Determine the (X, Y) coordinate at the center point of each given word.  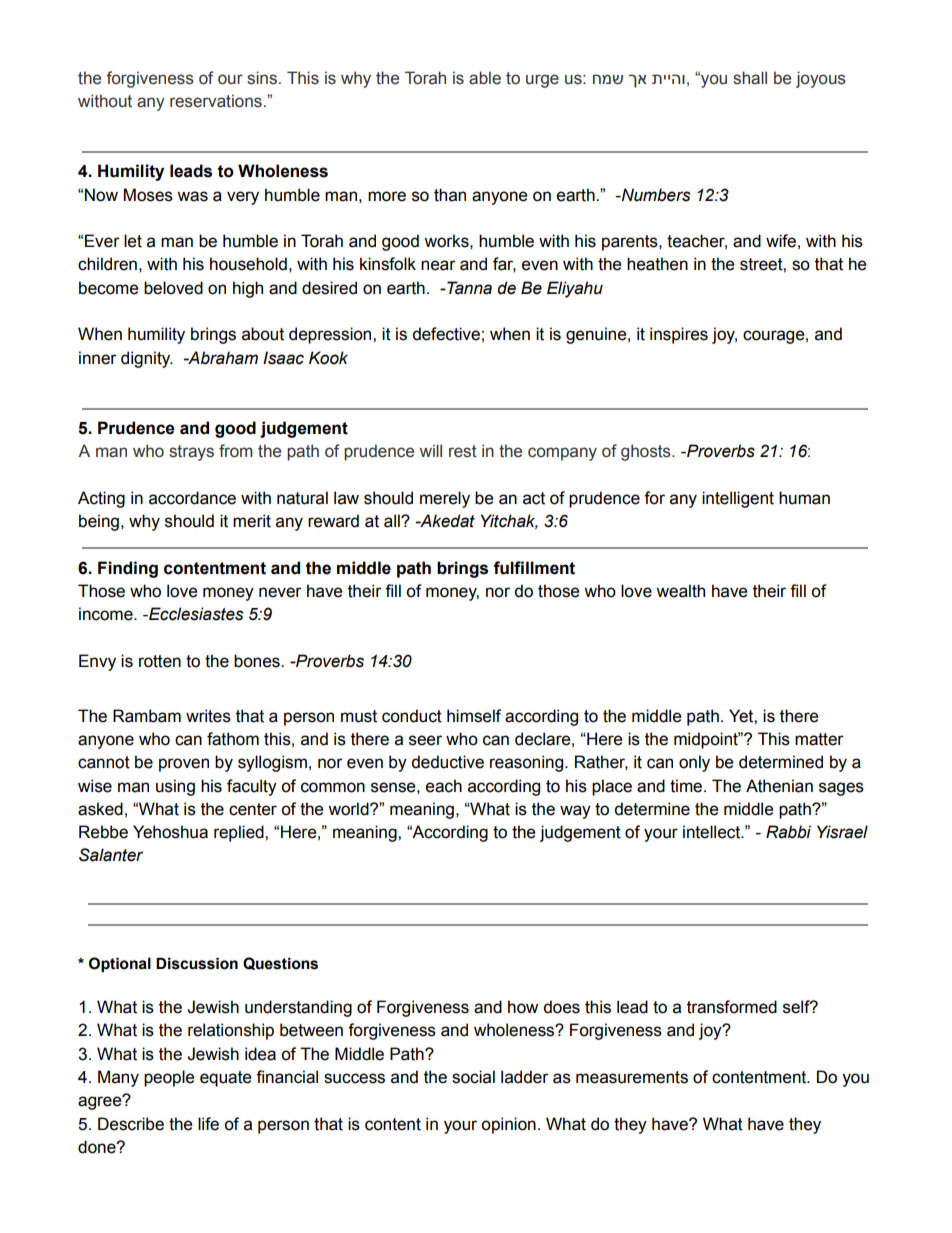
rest (463, 451)
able (485, 78)
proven (184, 765)
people (169, 1078)
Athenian (779, 786)
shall (750, 78)
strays (191, 453)
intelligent (738, 499)
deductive (447, 762)
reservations (216, 101)
